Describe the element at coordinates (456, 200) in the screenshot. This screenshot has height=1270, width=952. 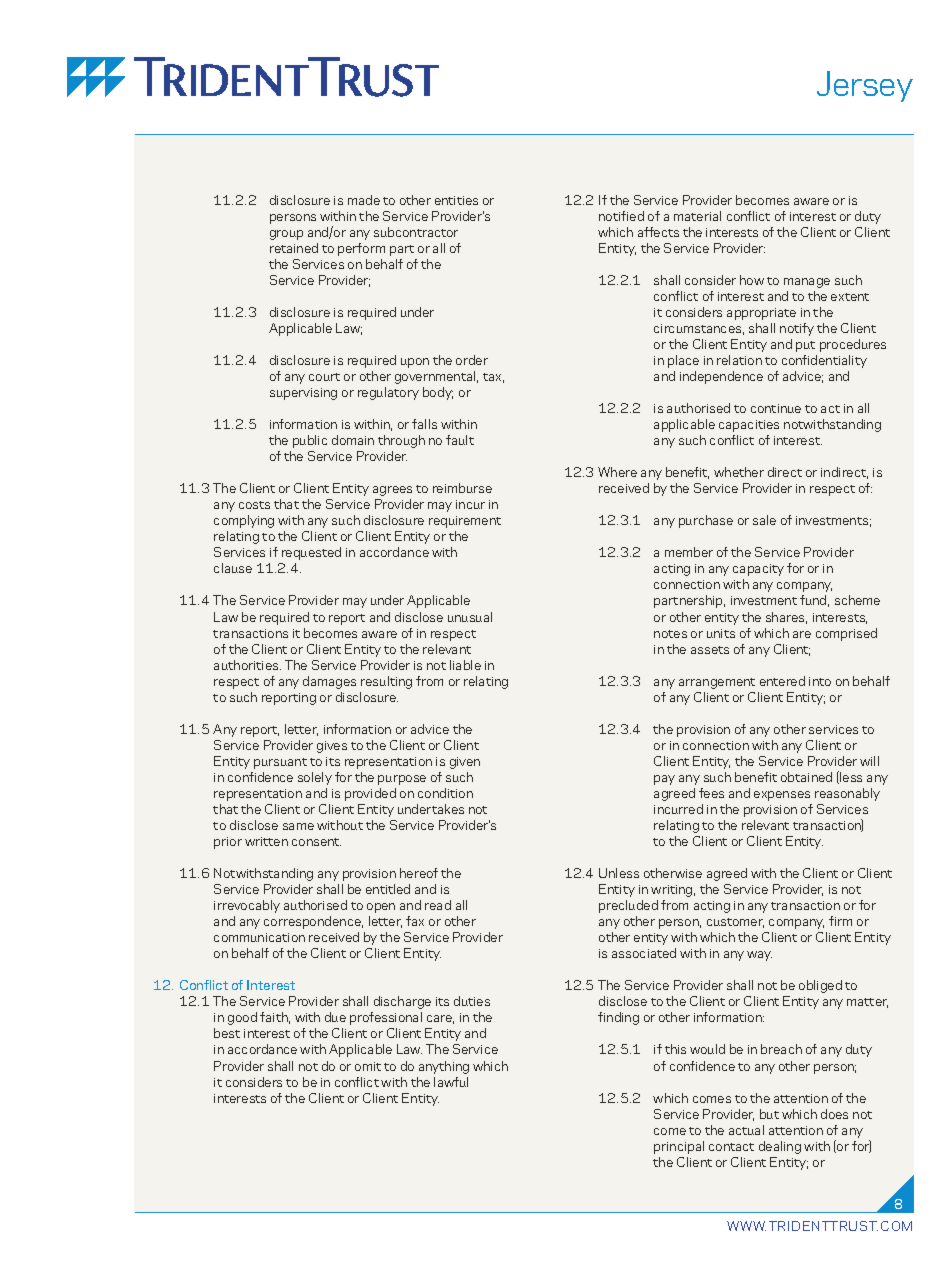
I see `entities` at that location.
